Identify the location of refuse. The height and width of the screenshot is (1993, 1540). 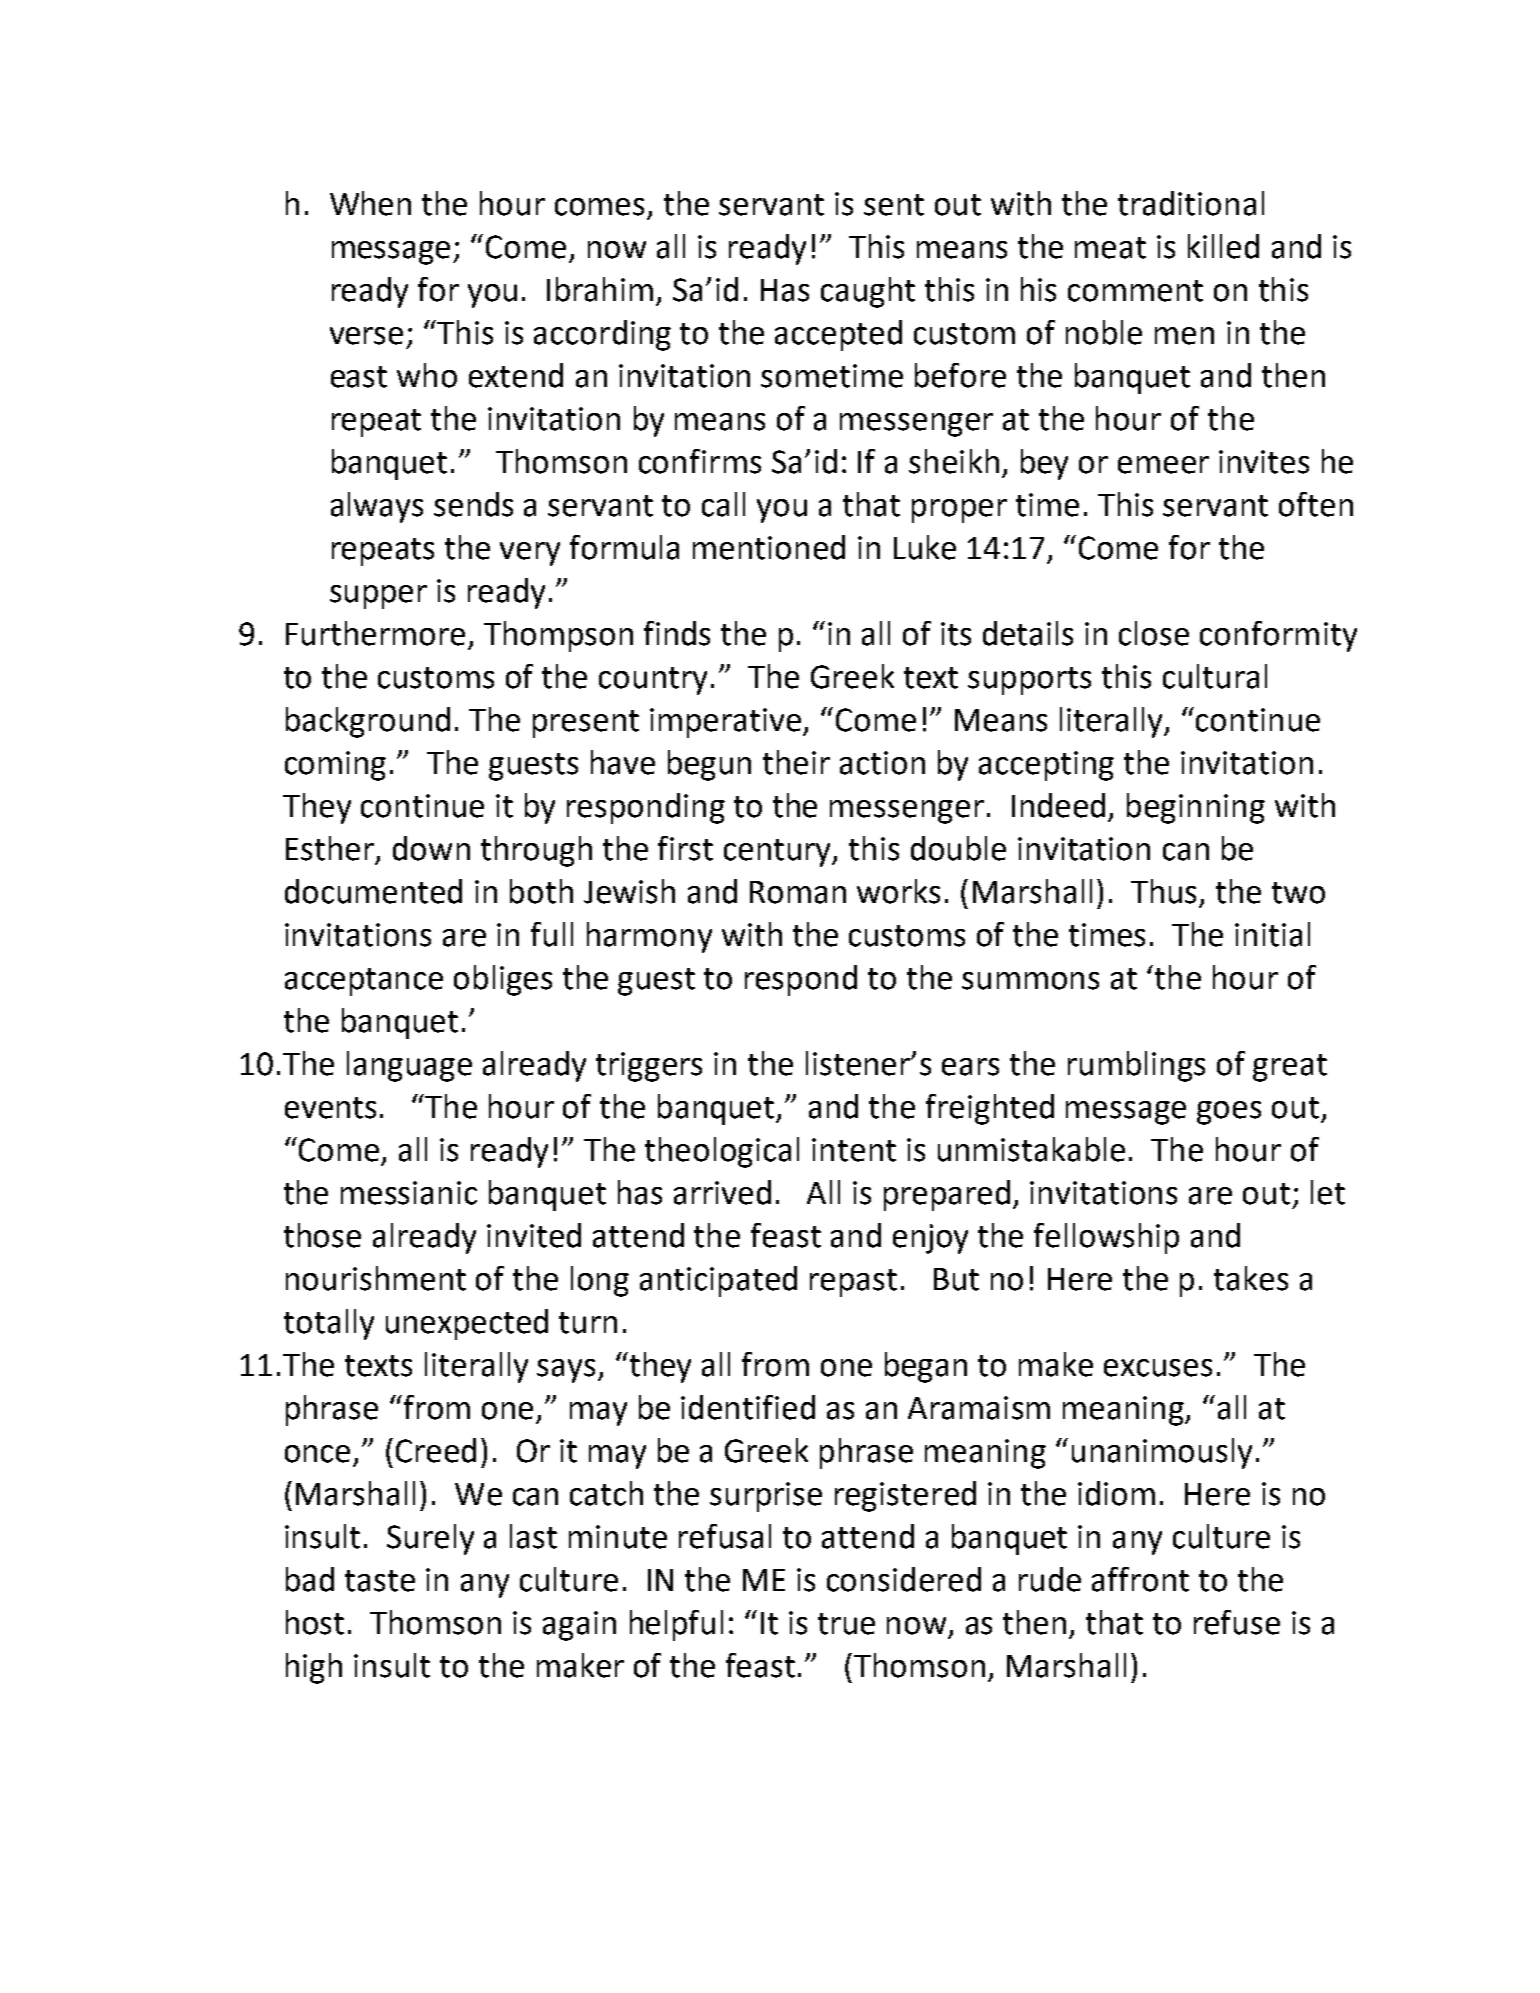
(1237, 1622).
